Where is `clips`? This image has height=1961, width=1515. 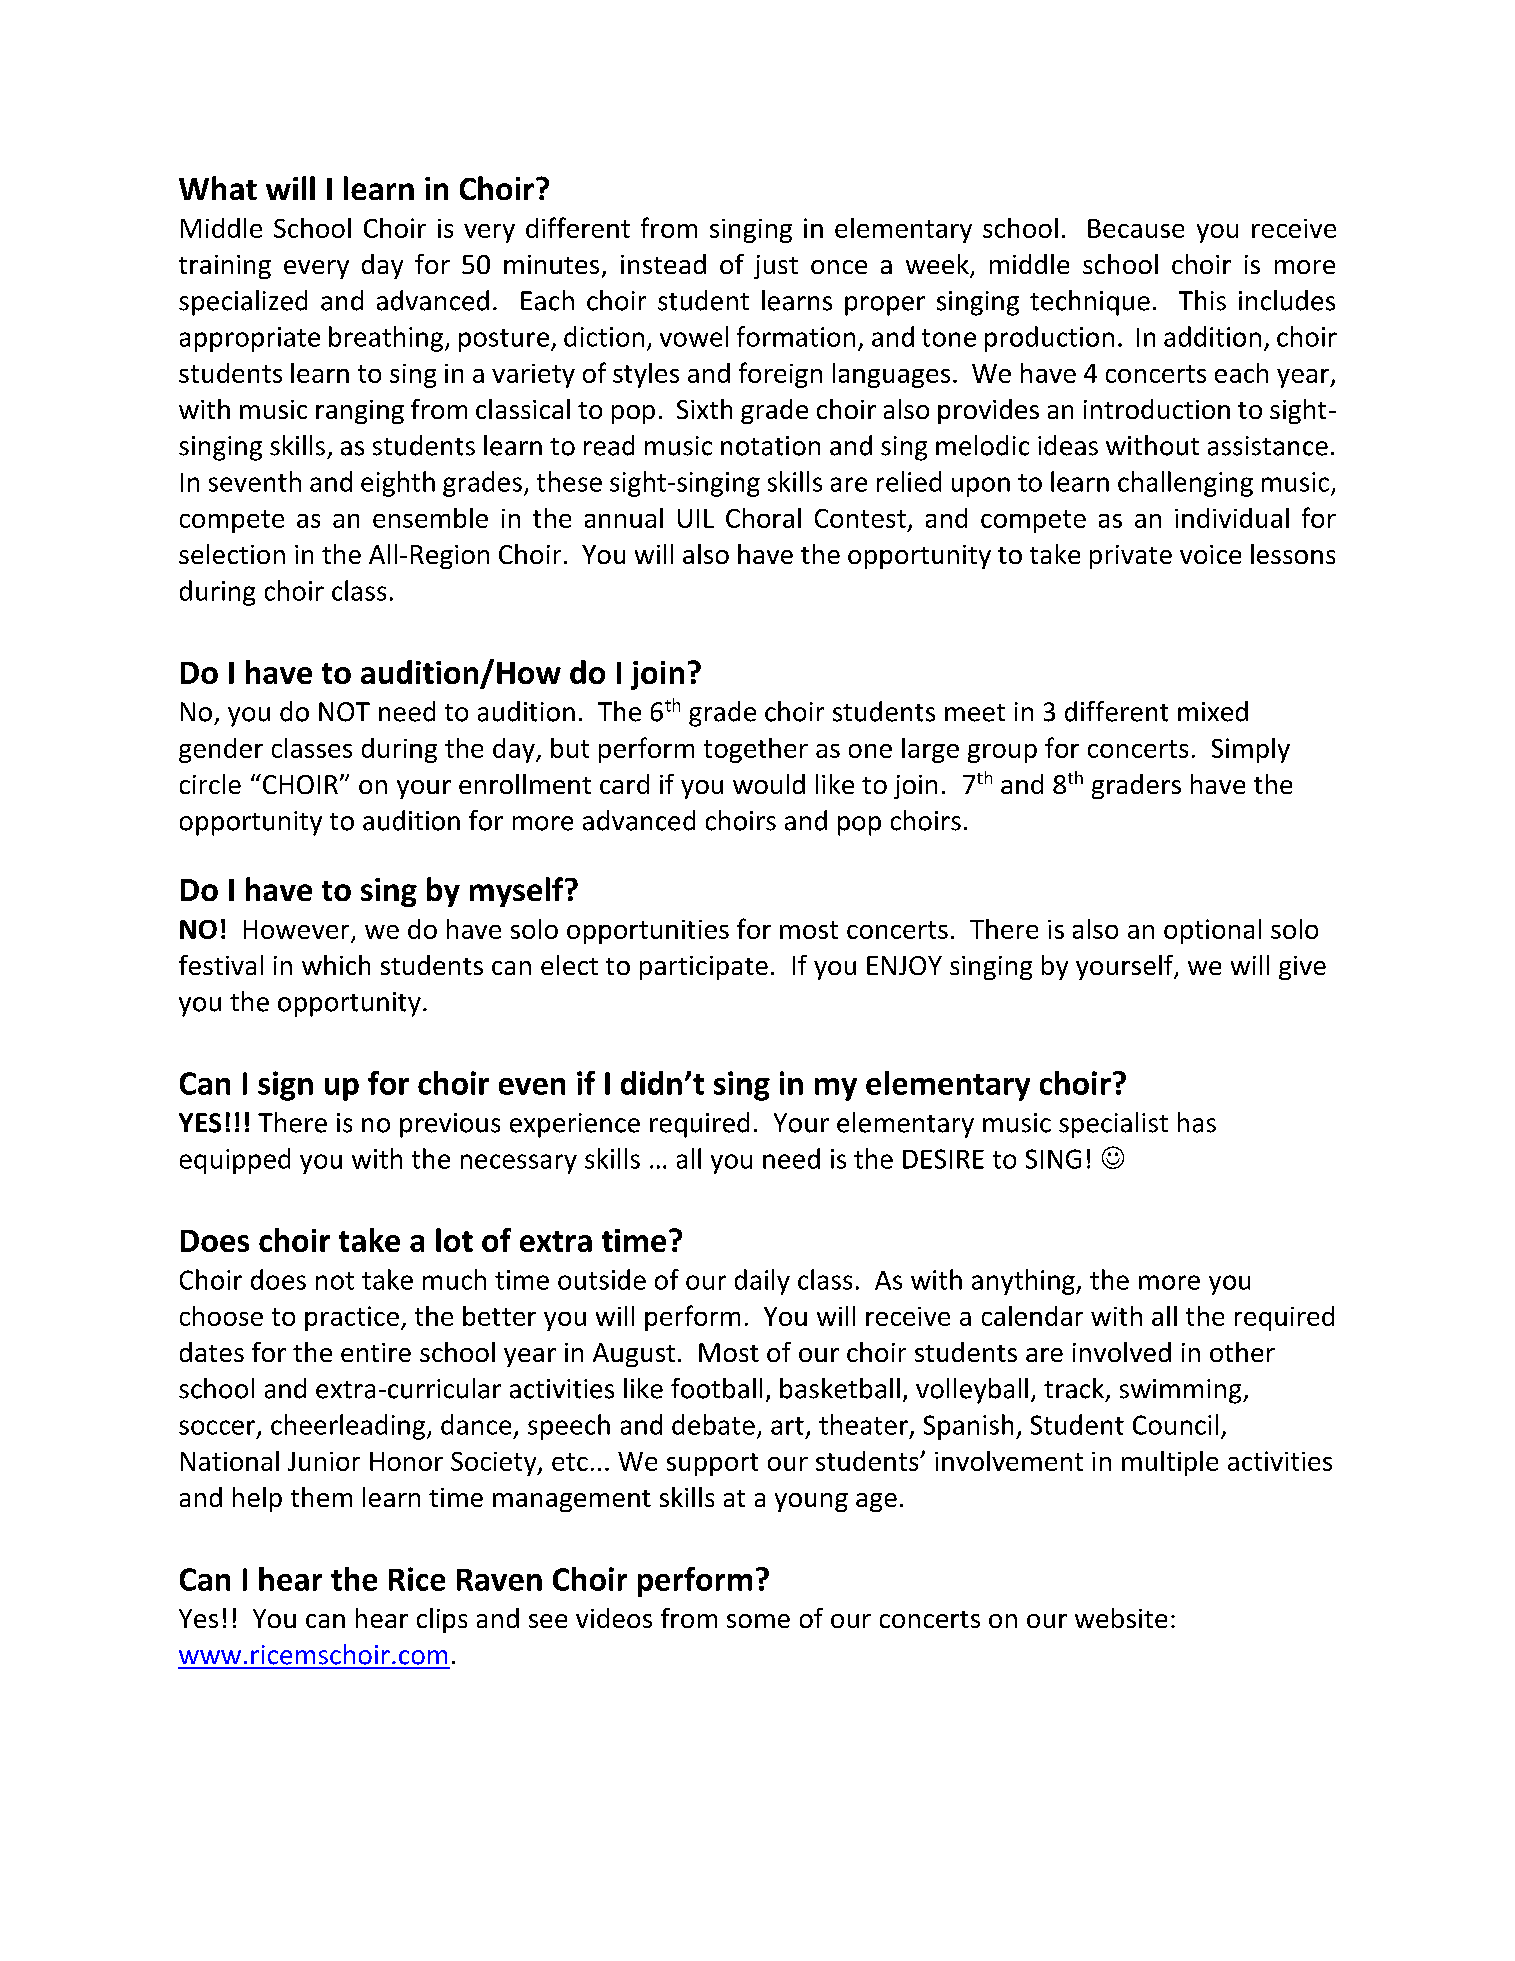
clips is located at coordinates (442, 1620).
